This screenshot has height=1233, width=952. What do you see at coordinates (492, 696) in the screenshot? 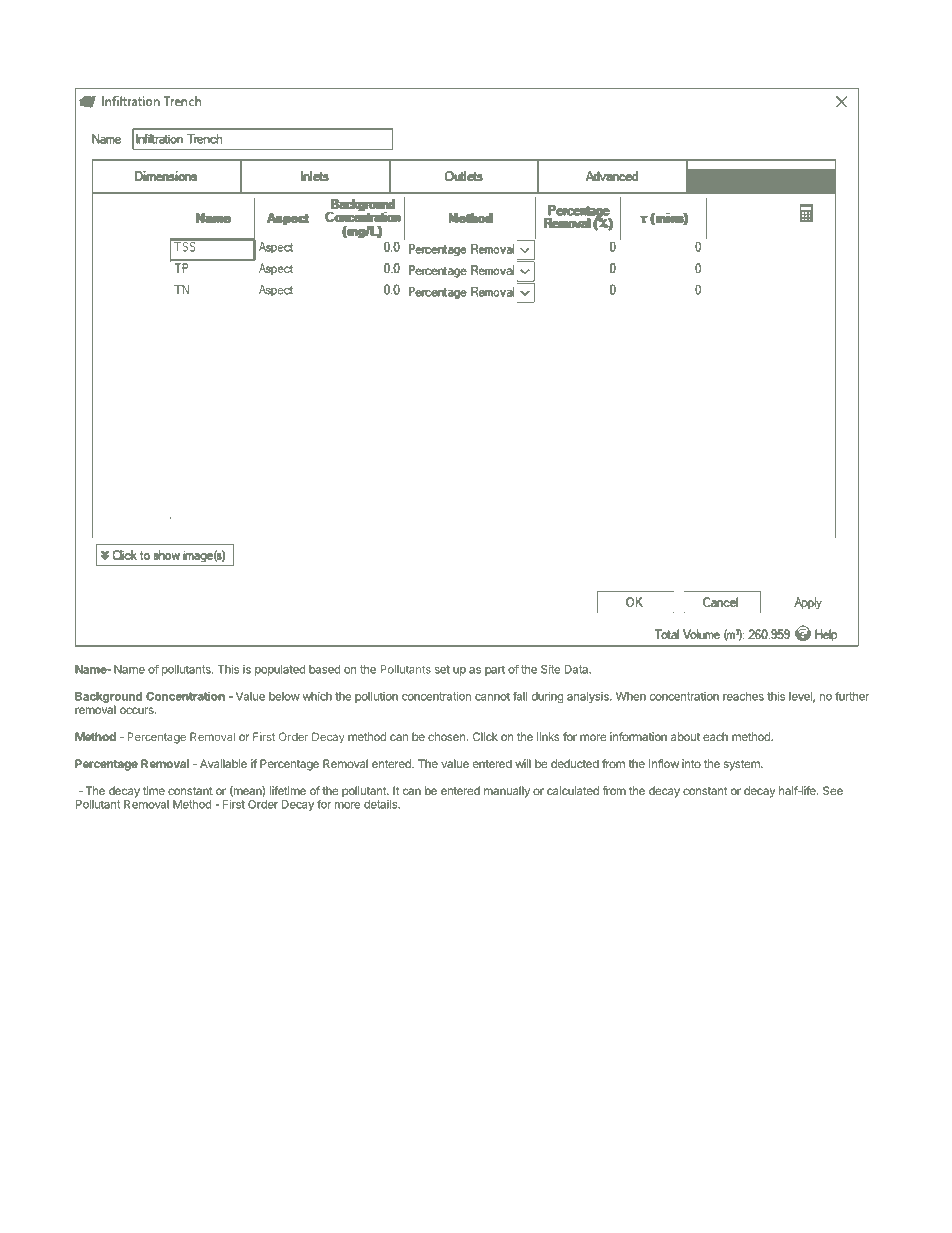
I see `cannot` at bounding box center [492, 696].
